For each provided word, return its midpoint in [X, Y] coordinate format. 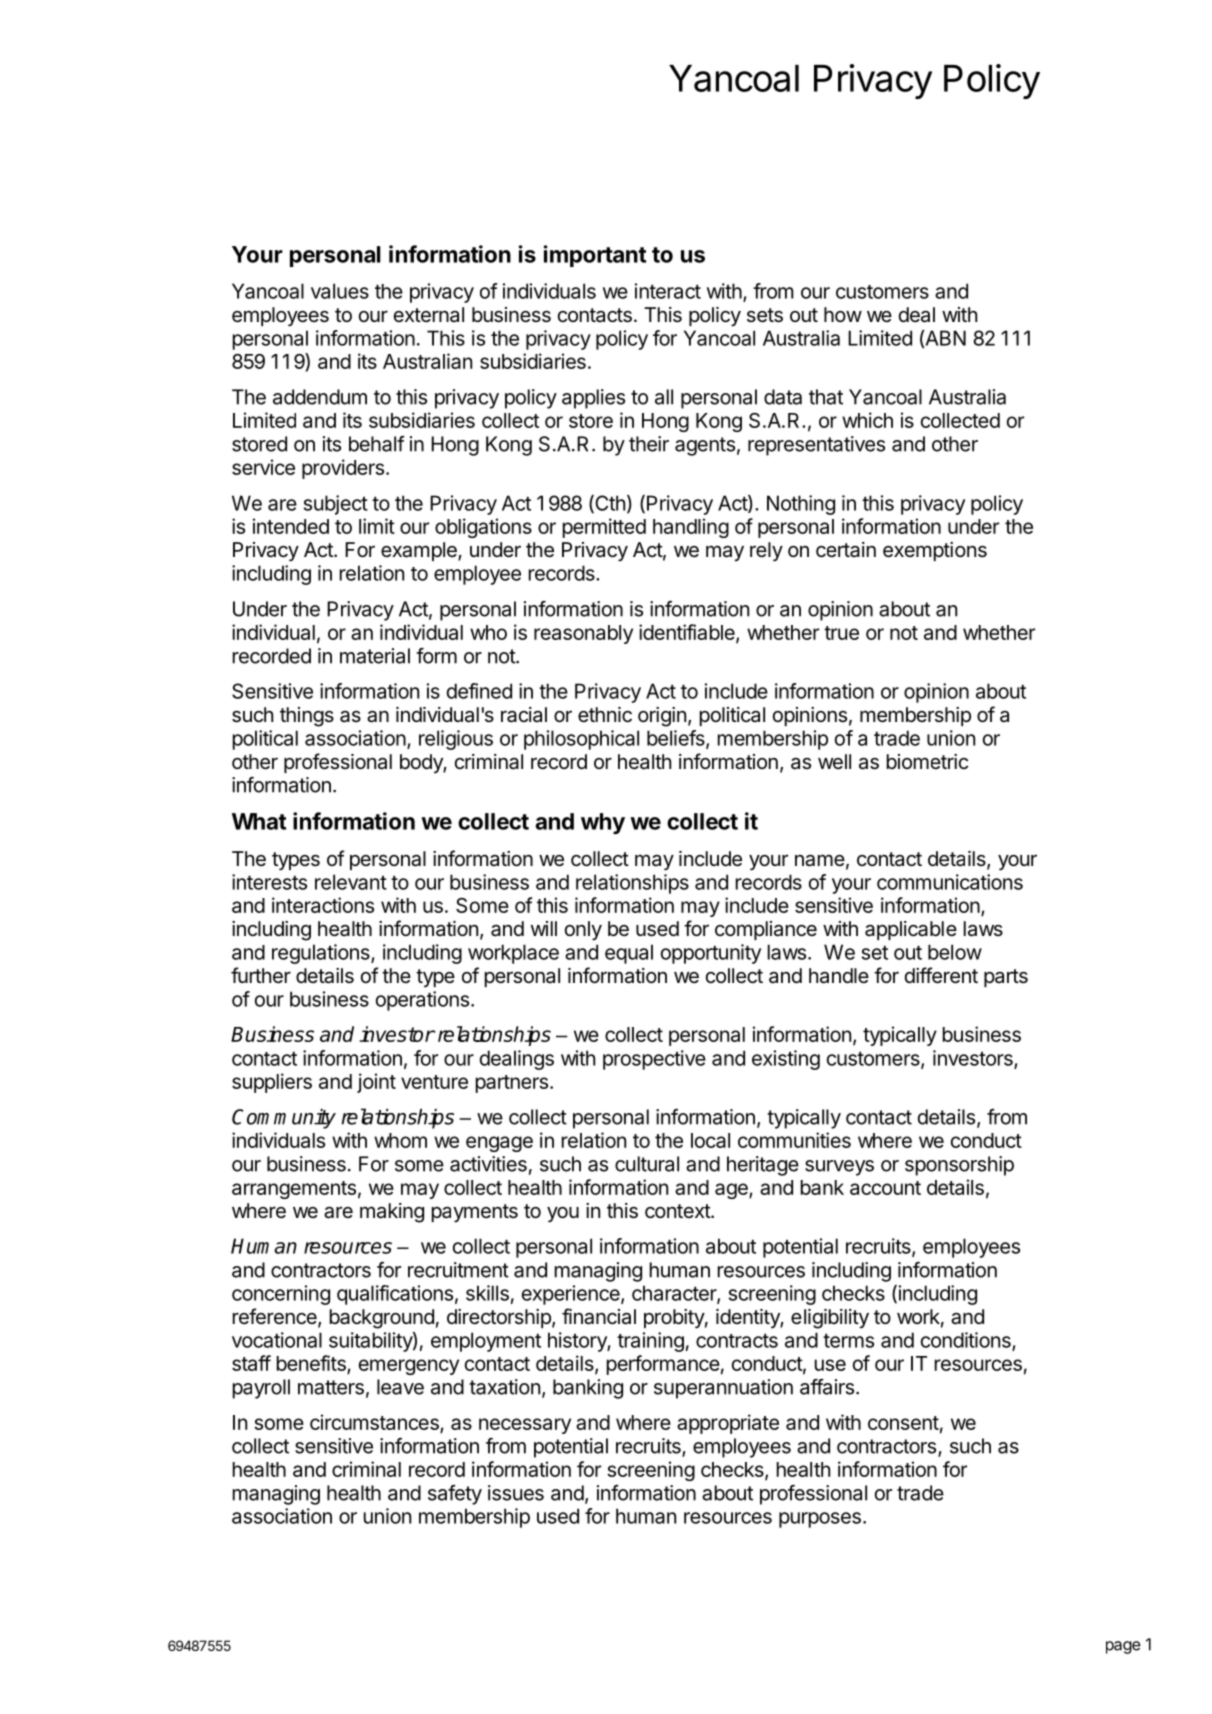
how [843, 314]
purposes [820, 1520]
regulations [322, 954]
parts [1006, 978]
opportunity [711, 954]
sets [765, 315]
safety [455, 1495]
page [1123, 1647]
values [340, 291]
